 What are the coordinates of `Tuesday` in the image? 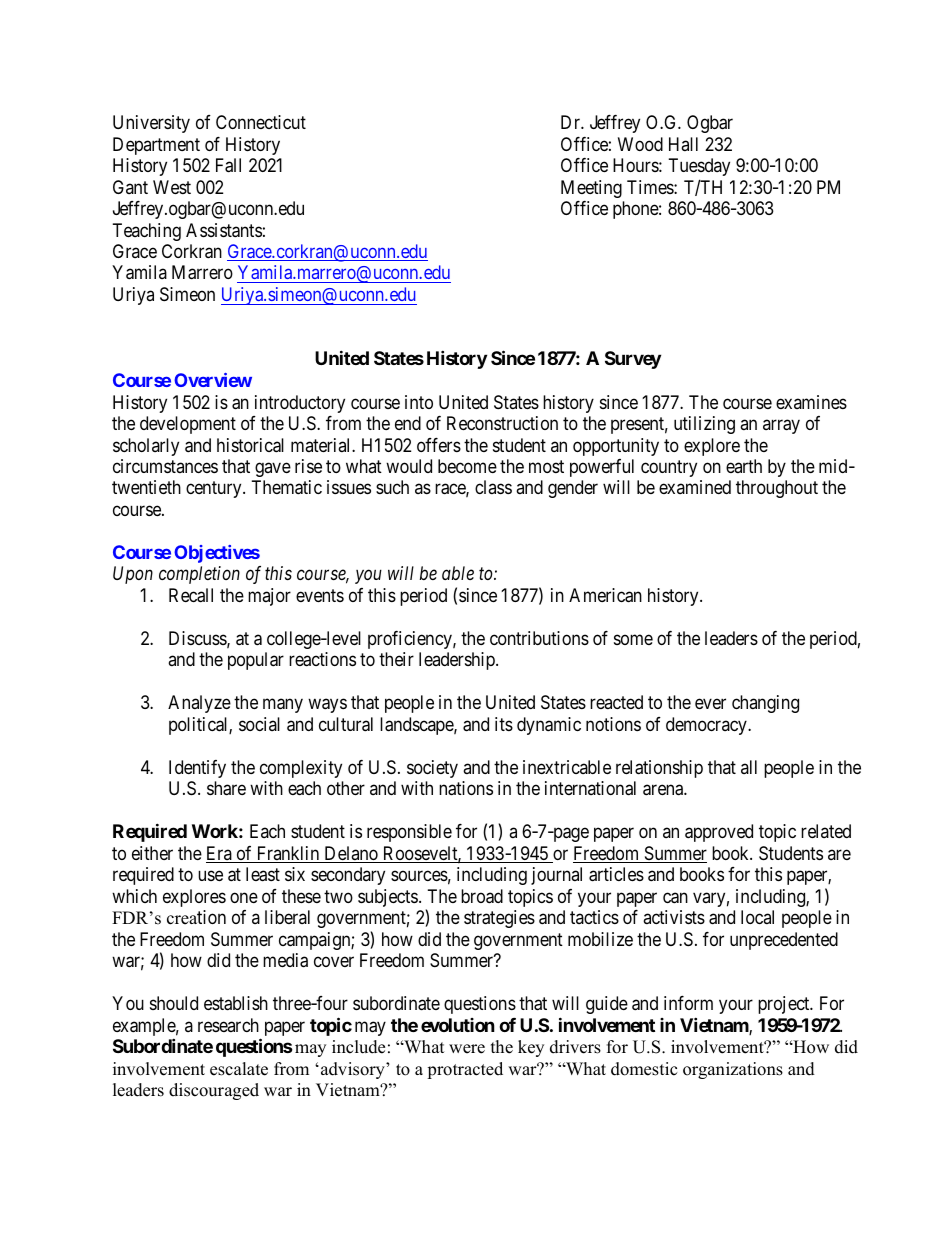 It's located at (699, 167).
